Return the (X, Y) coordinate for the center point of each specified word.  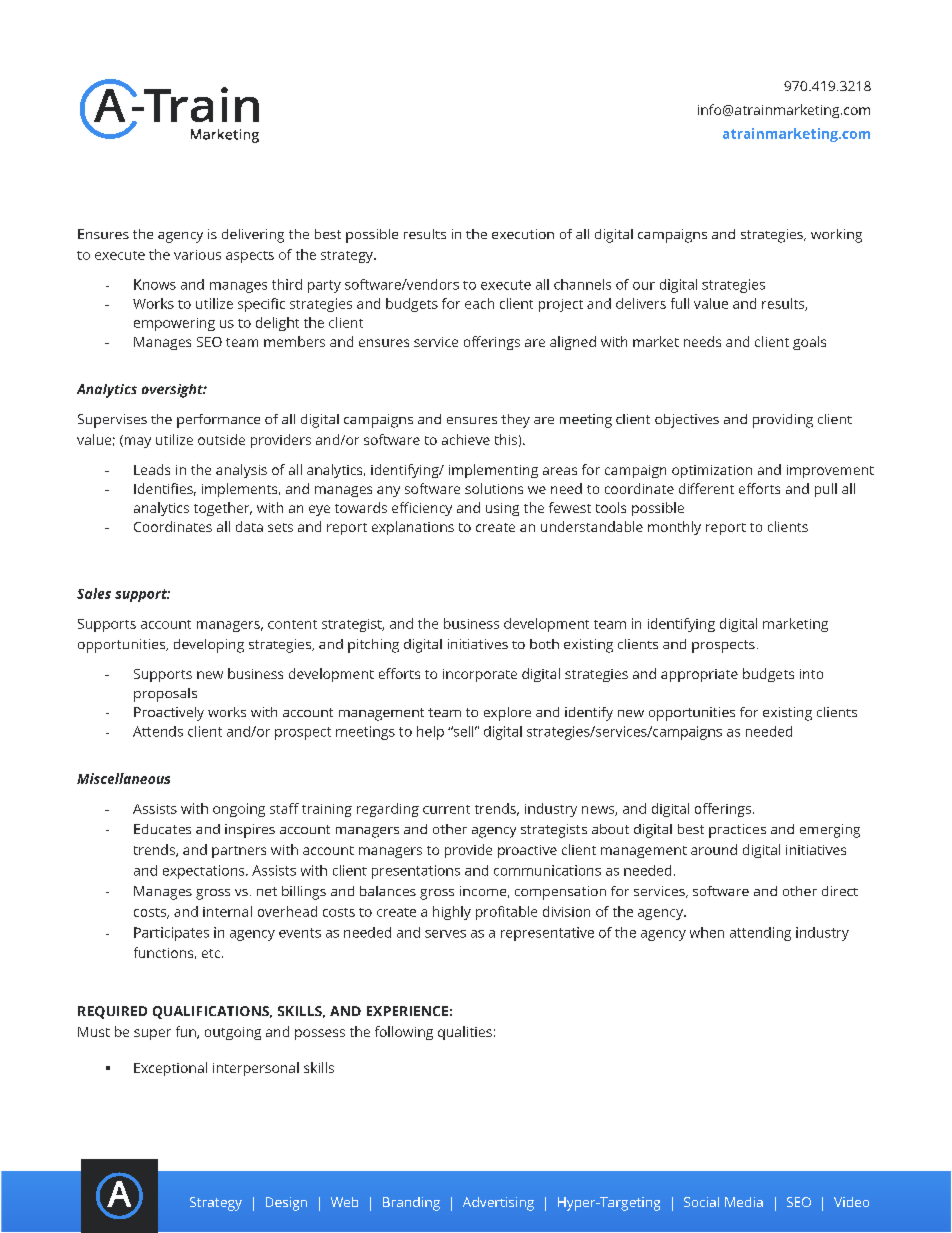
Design (286, 1204)
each (479, 303)
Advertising (498, 1204)
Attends (158, 731)
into (811, 674)
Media (744, 1202)
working (836, 236)
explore (507, 714)
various (197, 255)
